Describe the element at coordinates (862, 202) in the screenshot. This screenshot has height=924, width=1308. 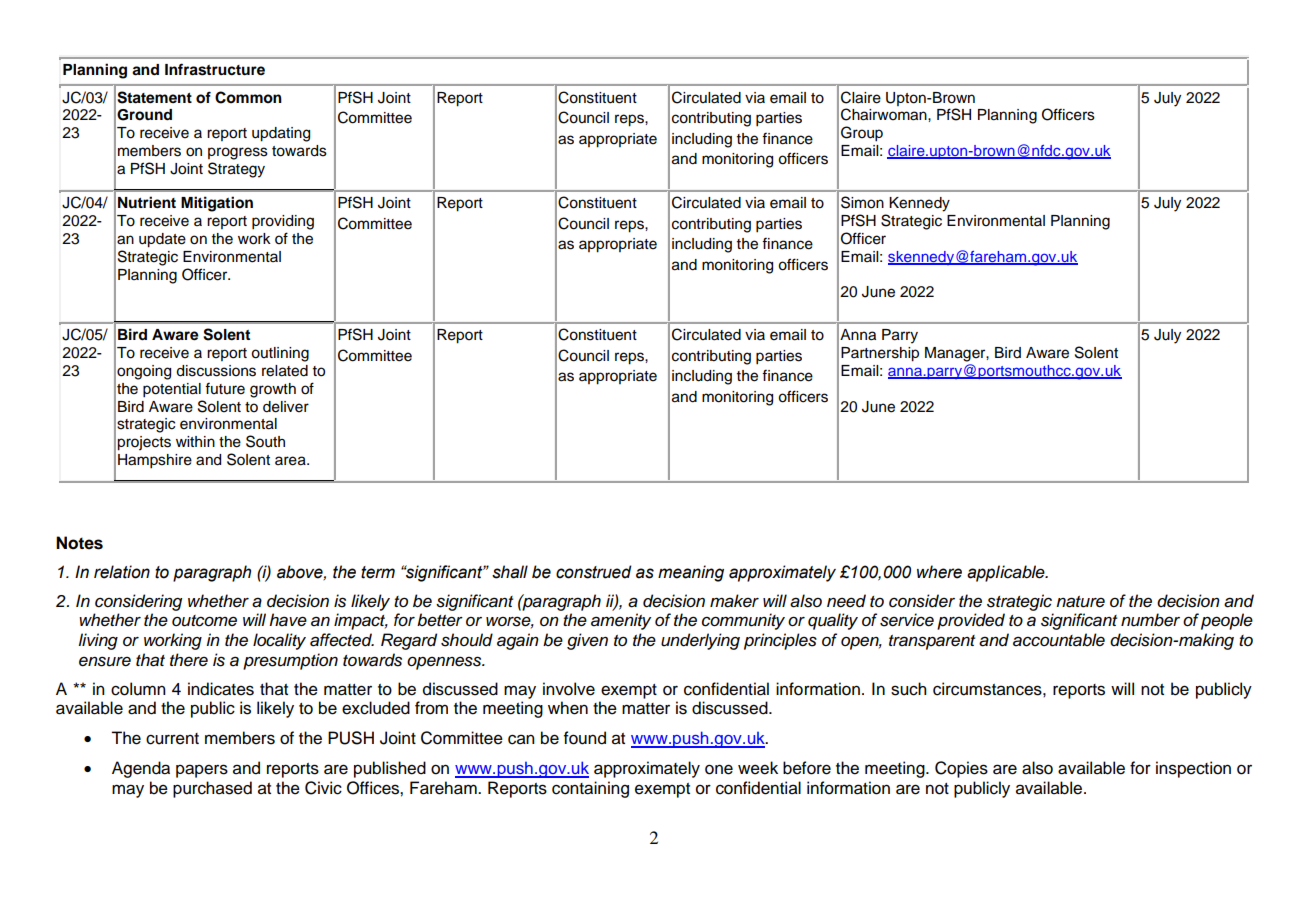
I see `Simon` at that location.
